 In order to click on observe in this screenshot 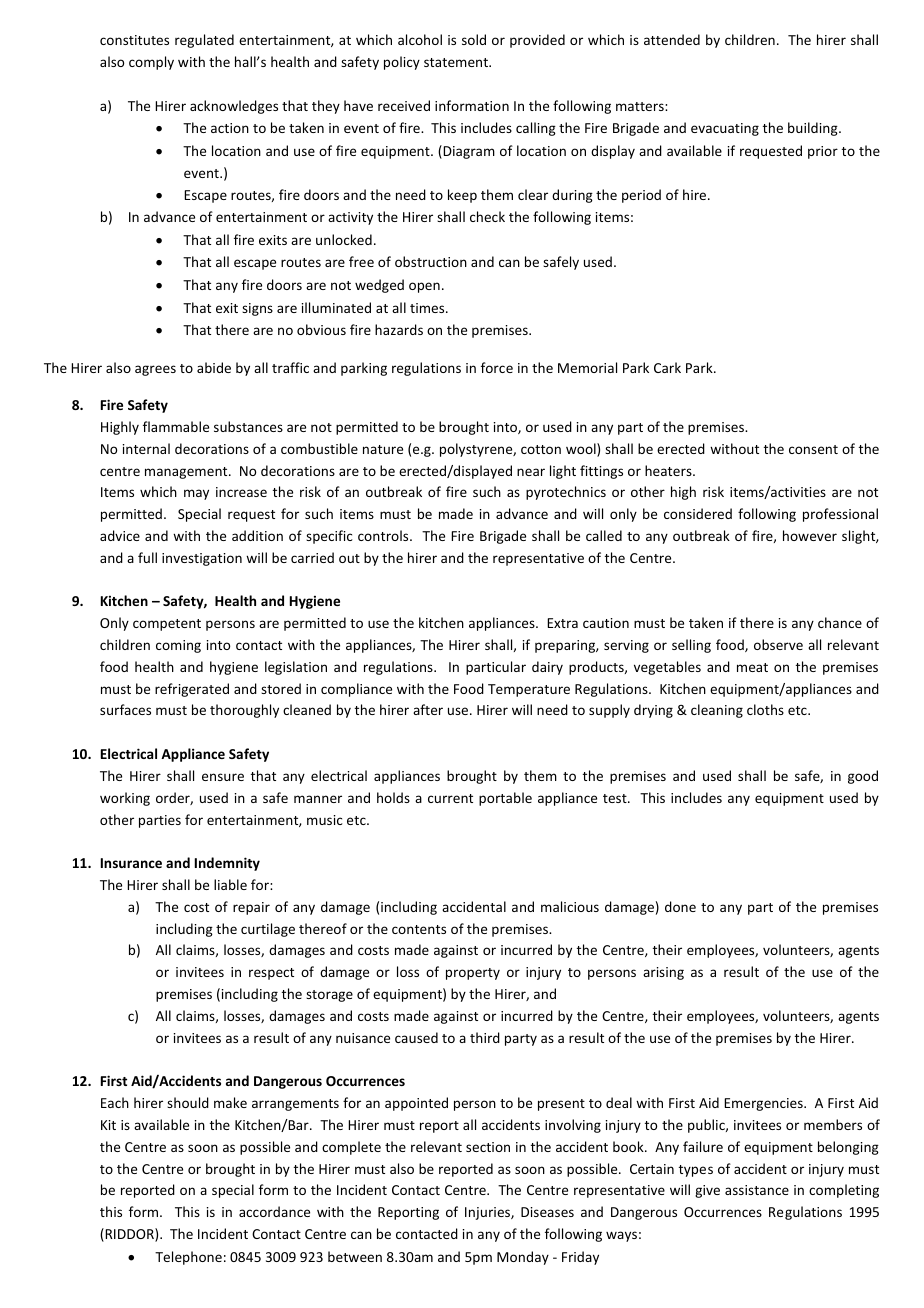, I will do `click(778, 644)`.
